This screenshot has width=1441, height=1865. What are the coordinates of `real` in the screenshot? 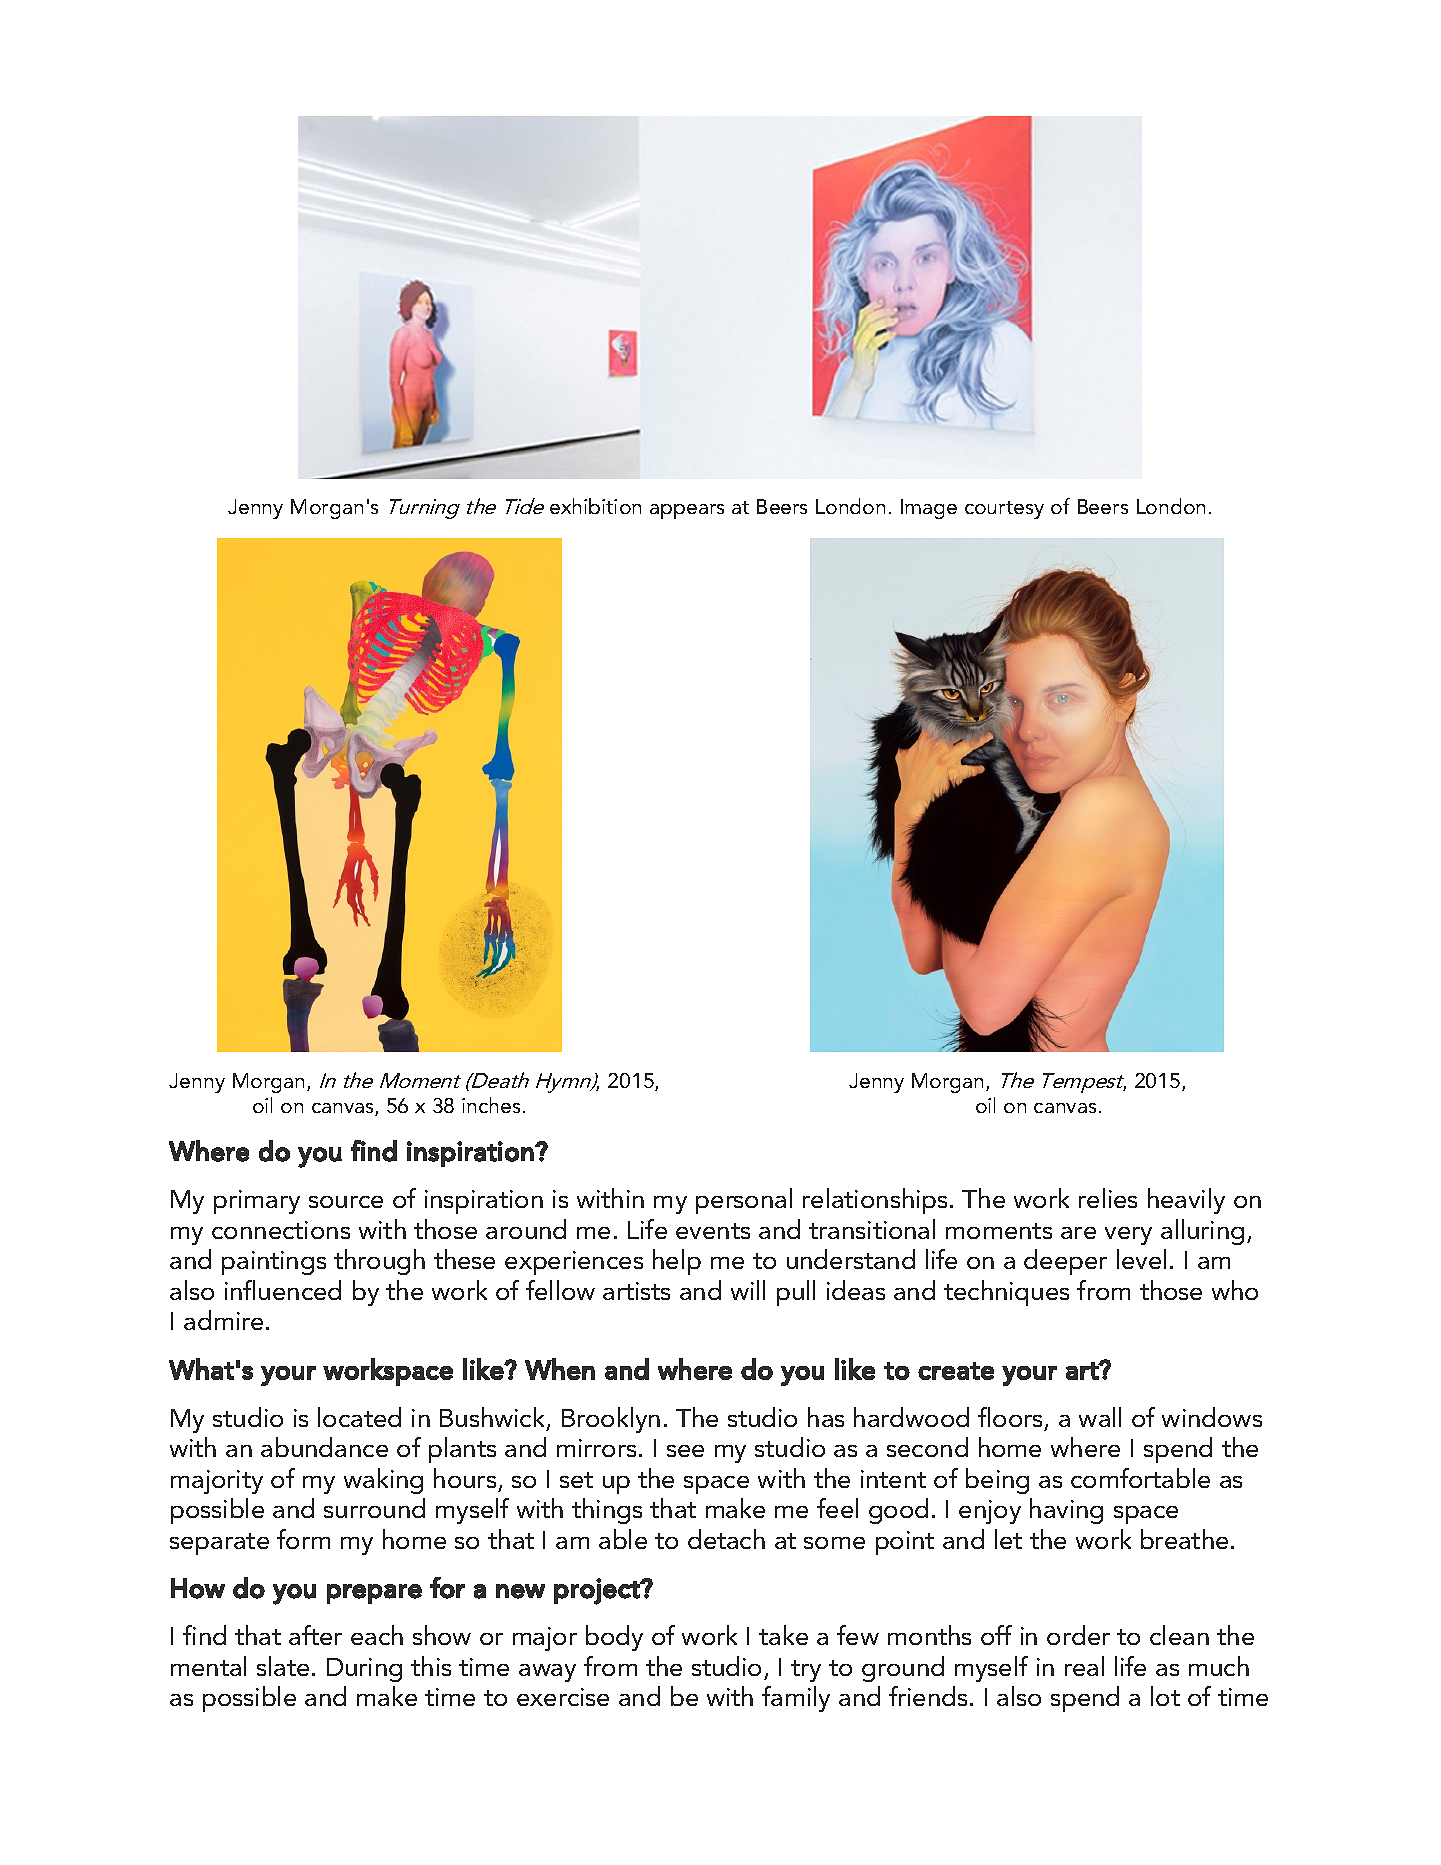 It's located at (1084, 1666).
